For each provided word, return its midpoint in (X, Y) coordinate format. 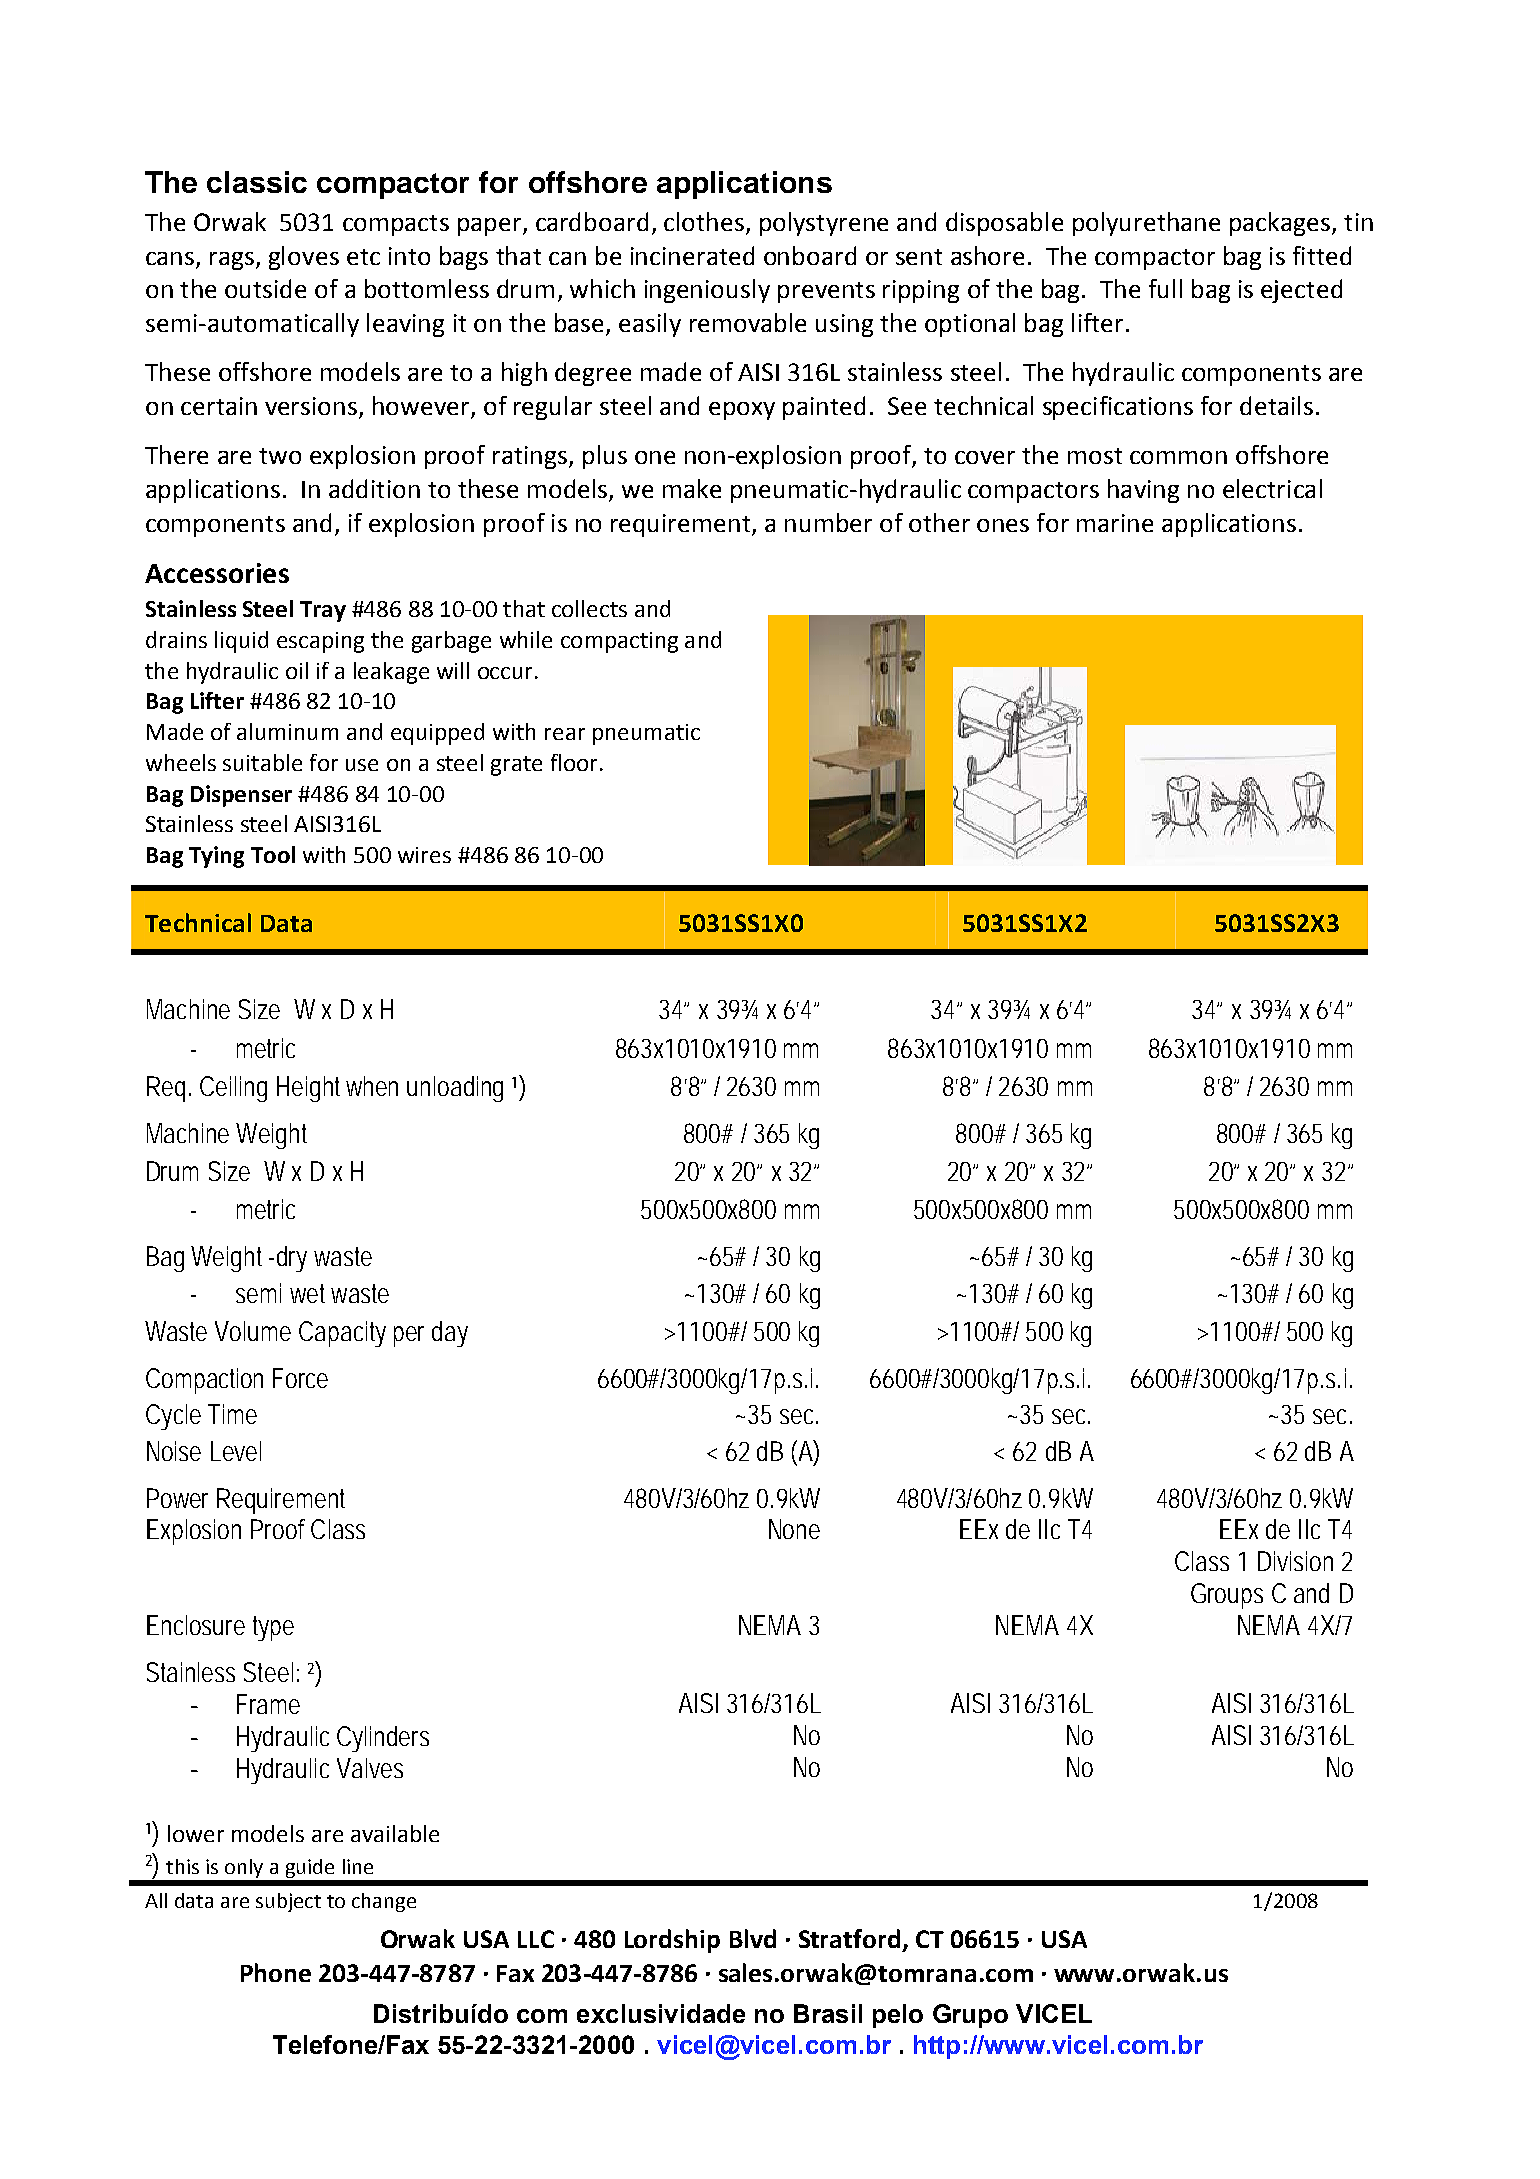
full (1165, 288)
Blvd (753, 1938)
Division (1295, 1561)
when (372, 1086)
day (450, 1334)
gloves (304, 258)
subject (288, 1902)
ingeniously (707, 291)
